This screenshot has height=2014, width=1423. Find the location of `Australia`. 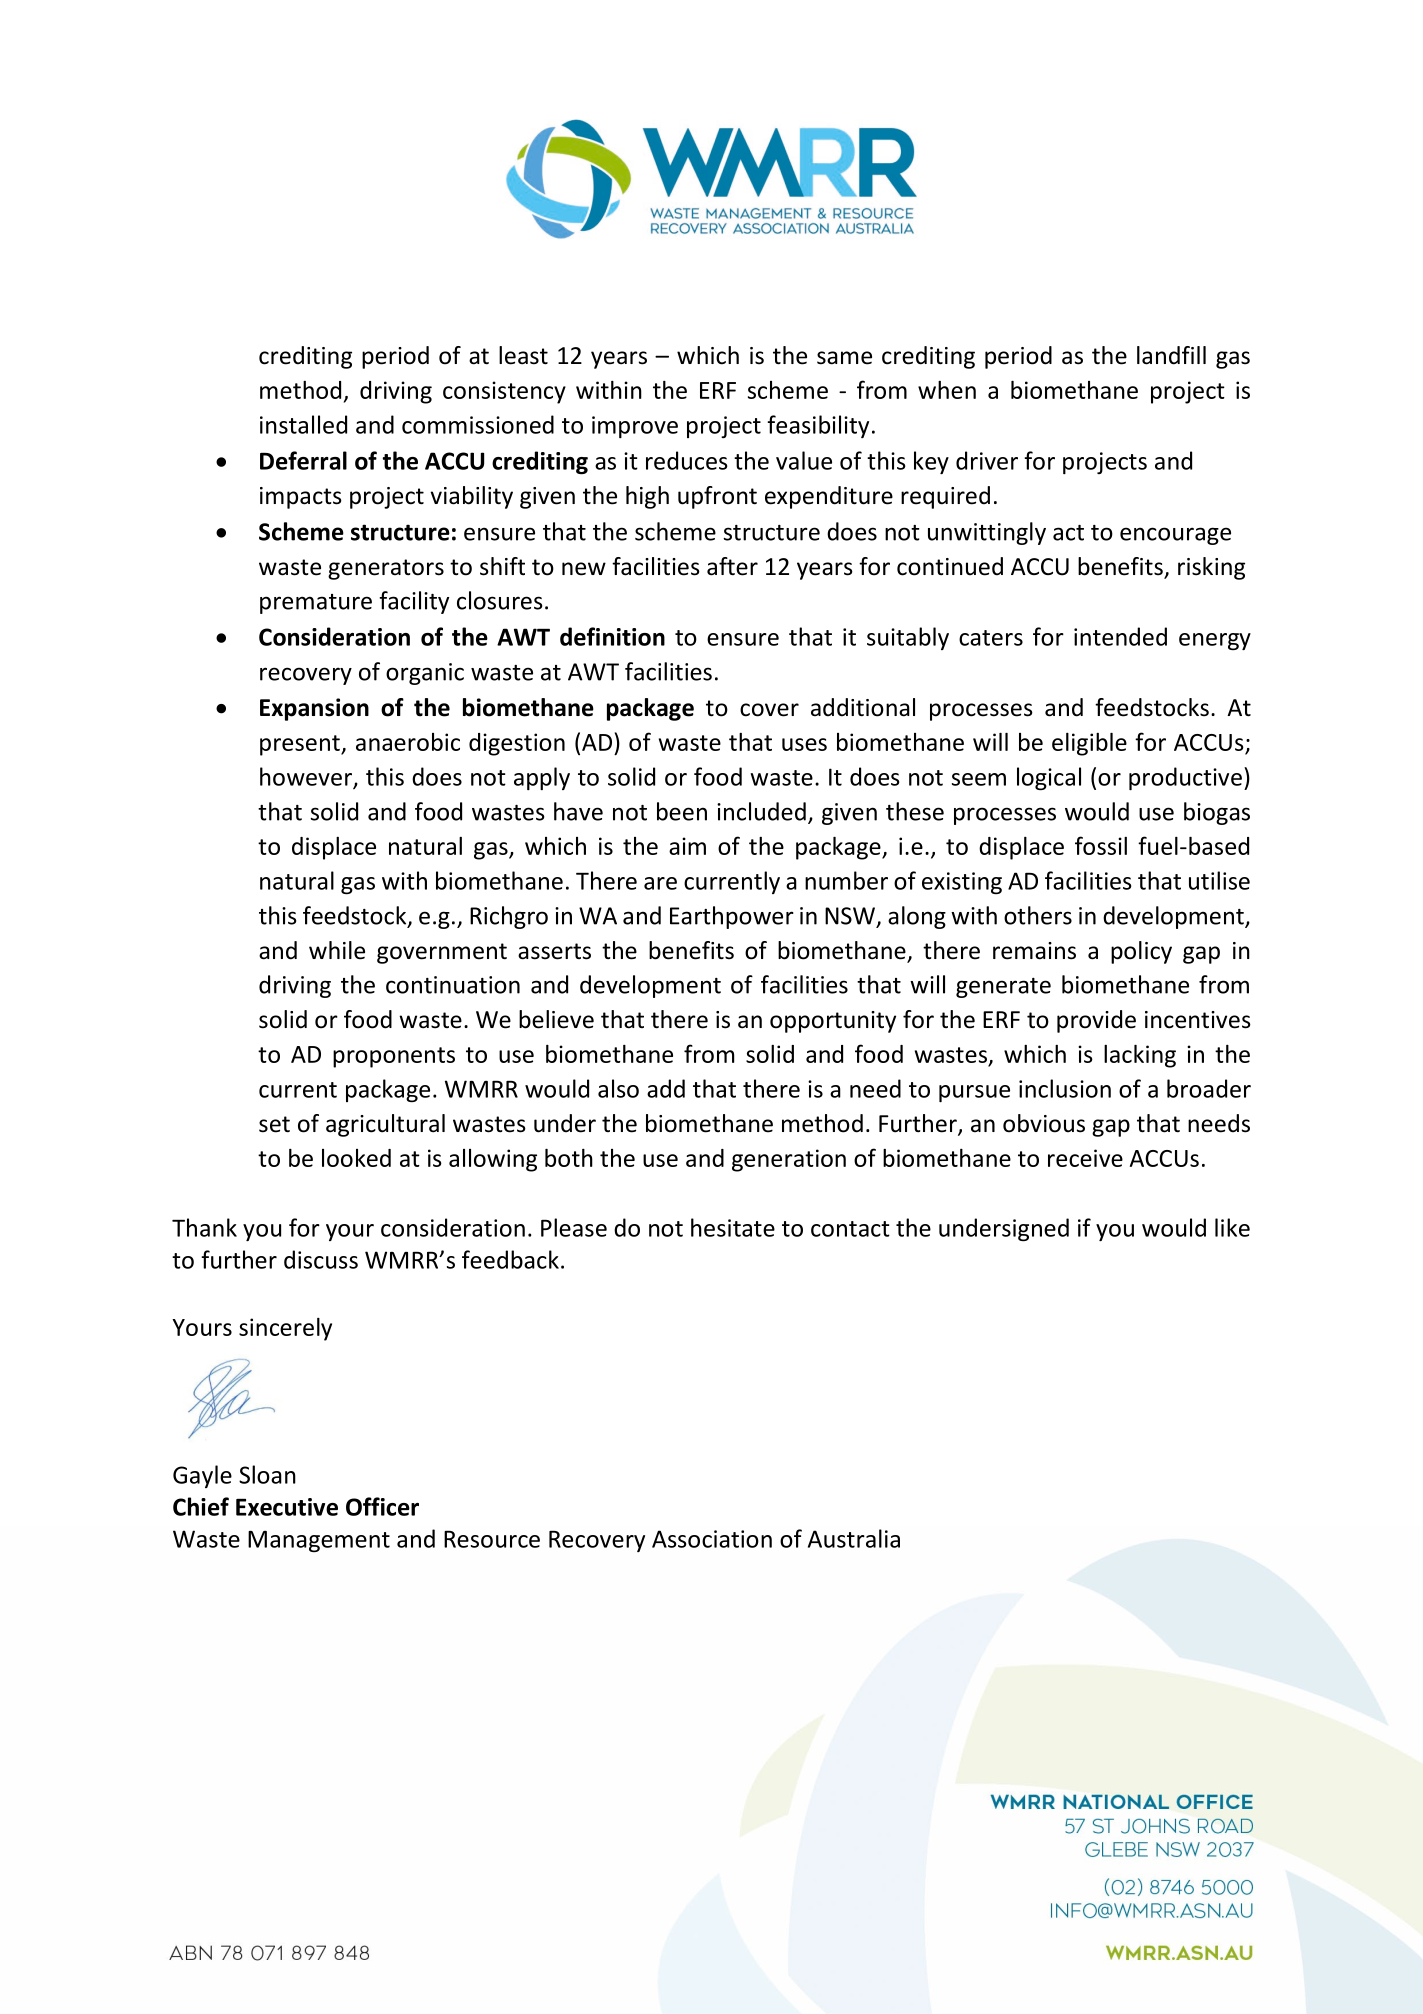

Australia is located at coordinates (854, 1538).
